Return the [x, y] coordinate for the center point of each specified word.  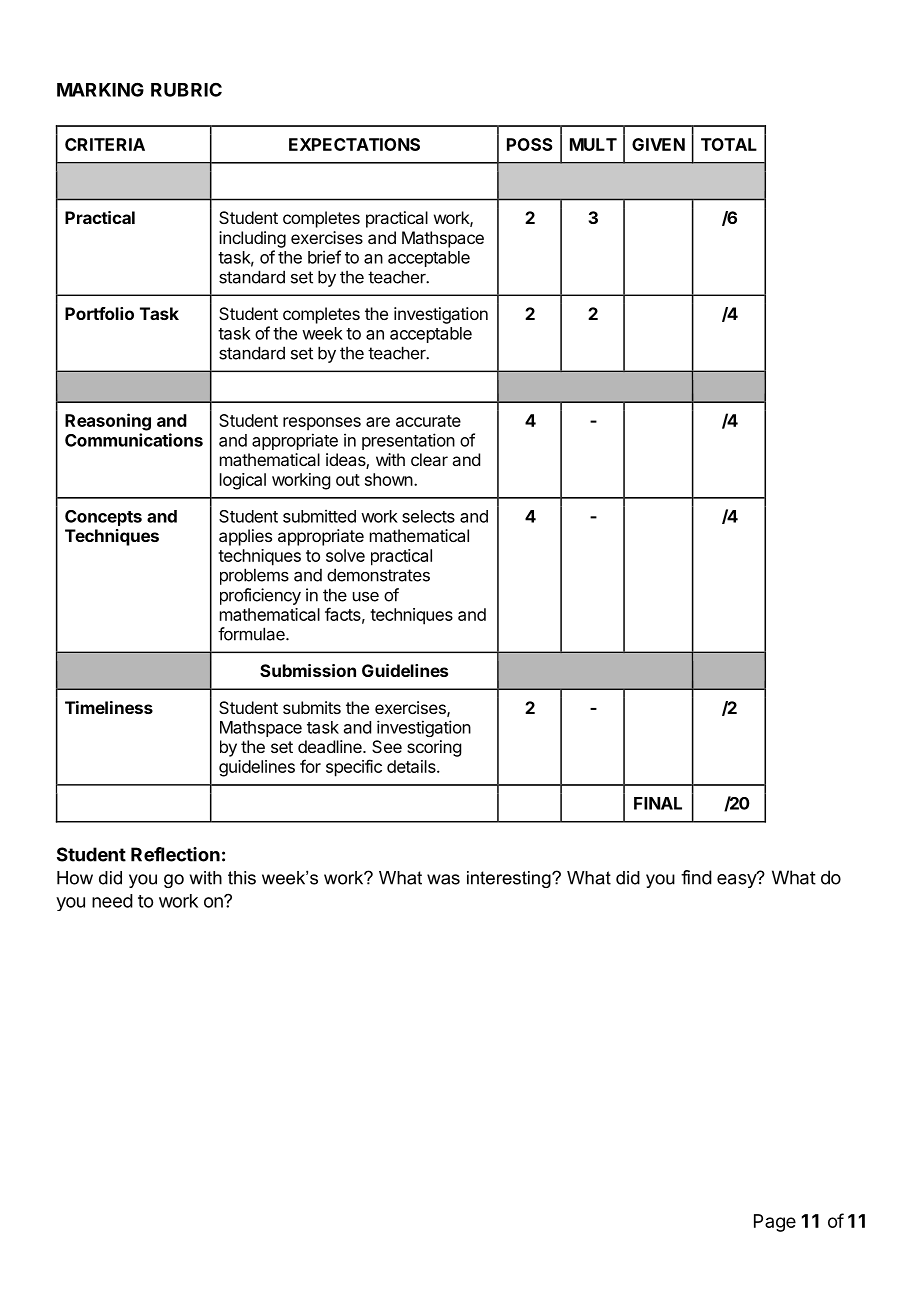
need [112, 901]
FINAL [658, 803]
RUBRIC [186, 90]
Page [775, 1223]
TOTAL [729, 144]
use [366, 596]
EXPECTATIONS [354, 144]
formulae [252, 634]
